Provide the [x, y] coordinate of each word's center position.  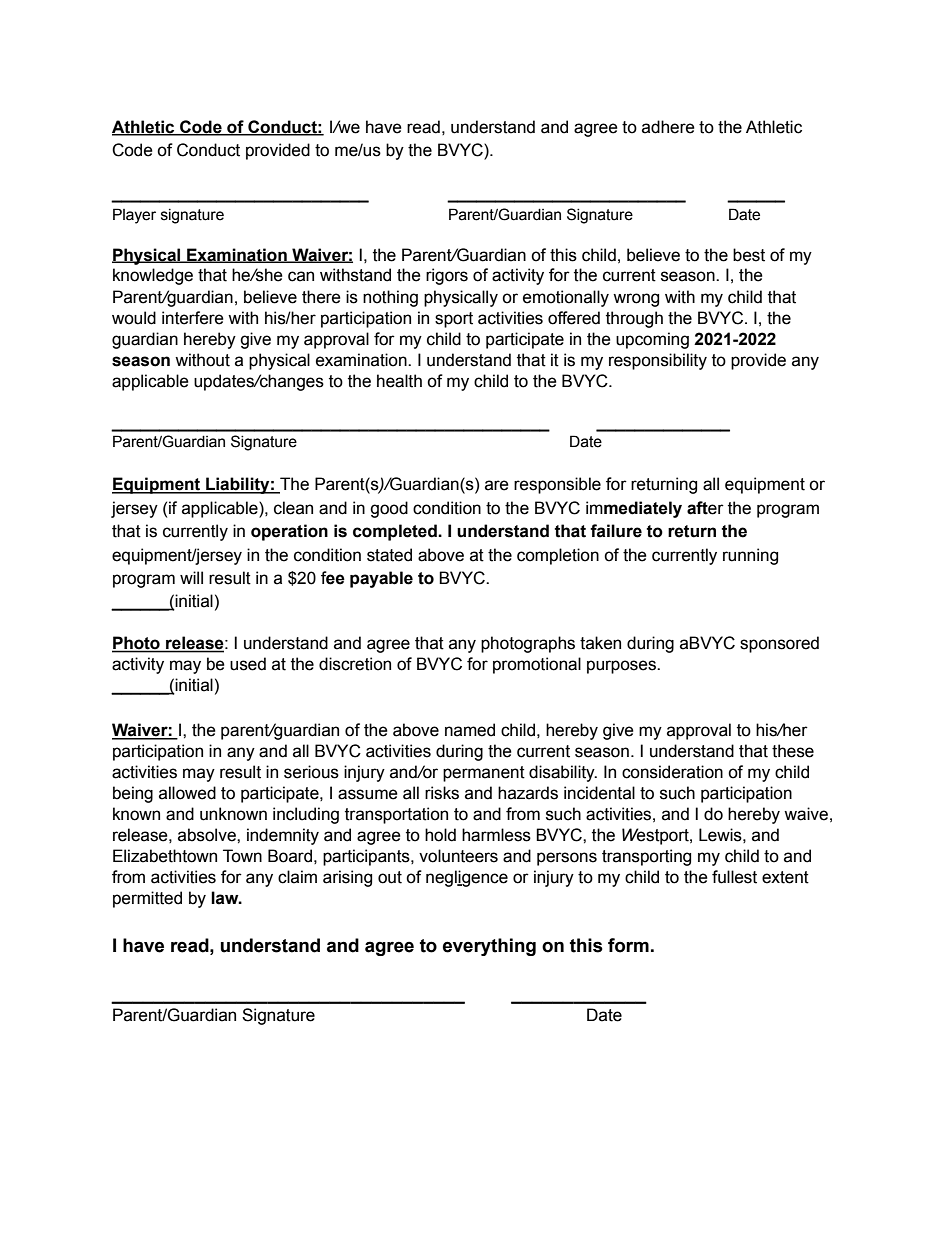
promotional [537, 665]
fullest [734, 877]
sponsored [779, 644]
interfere [193, 318]
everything [489, 947]
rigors [447, 276]
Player [134, 216]
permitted [147, 899]
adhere [668, 127]
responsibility [658, 361]
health [399, 381]
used [248, 664]
